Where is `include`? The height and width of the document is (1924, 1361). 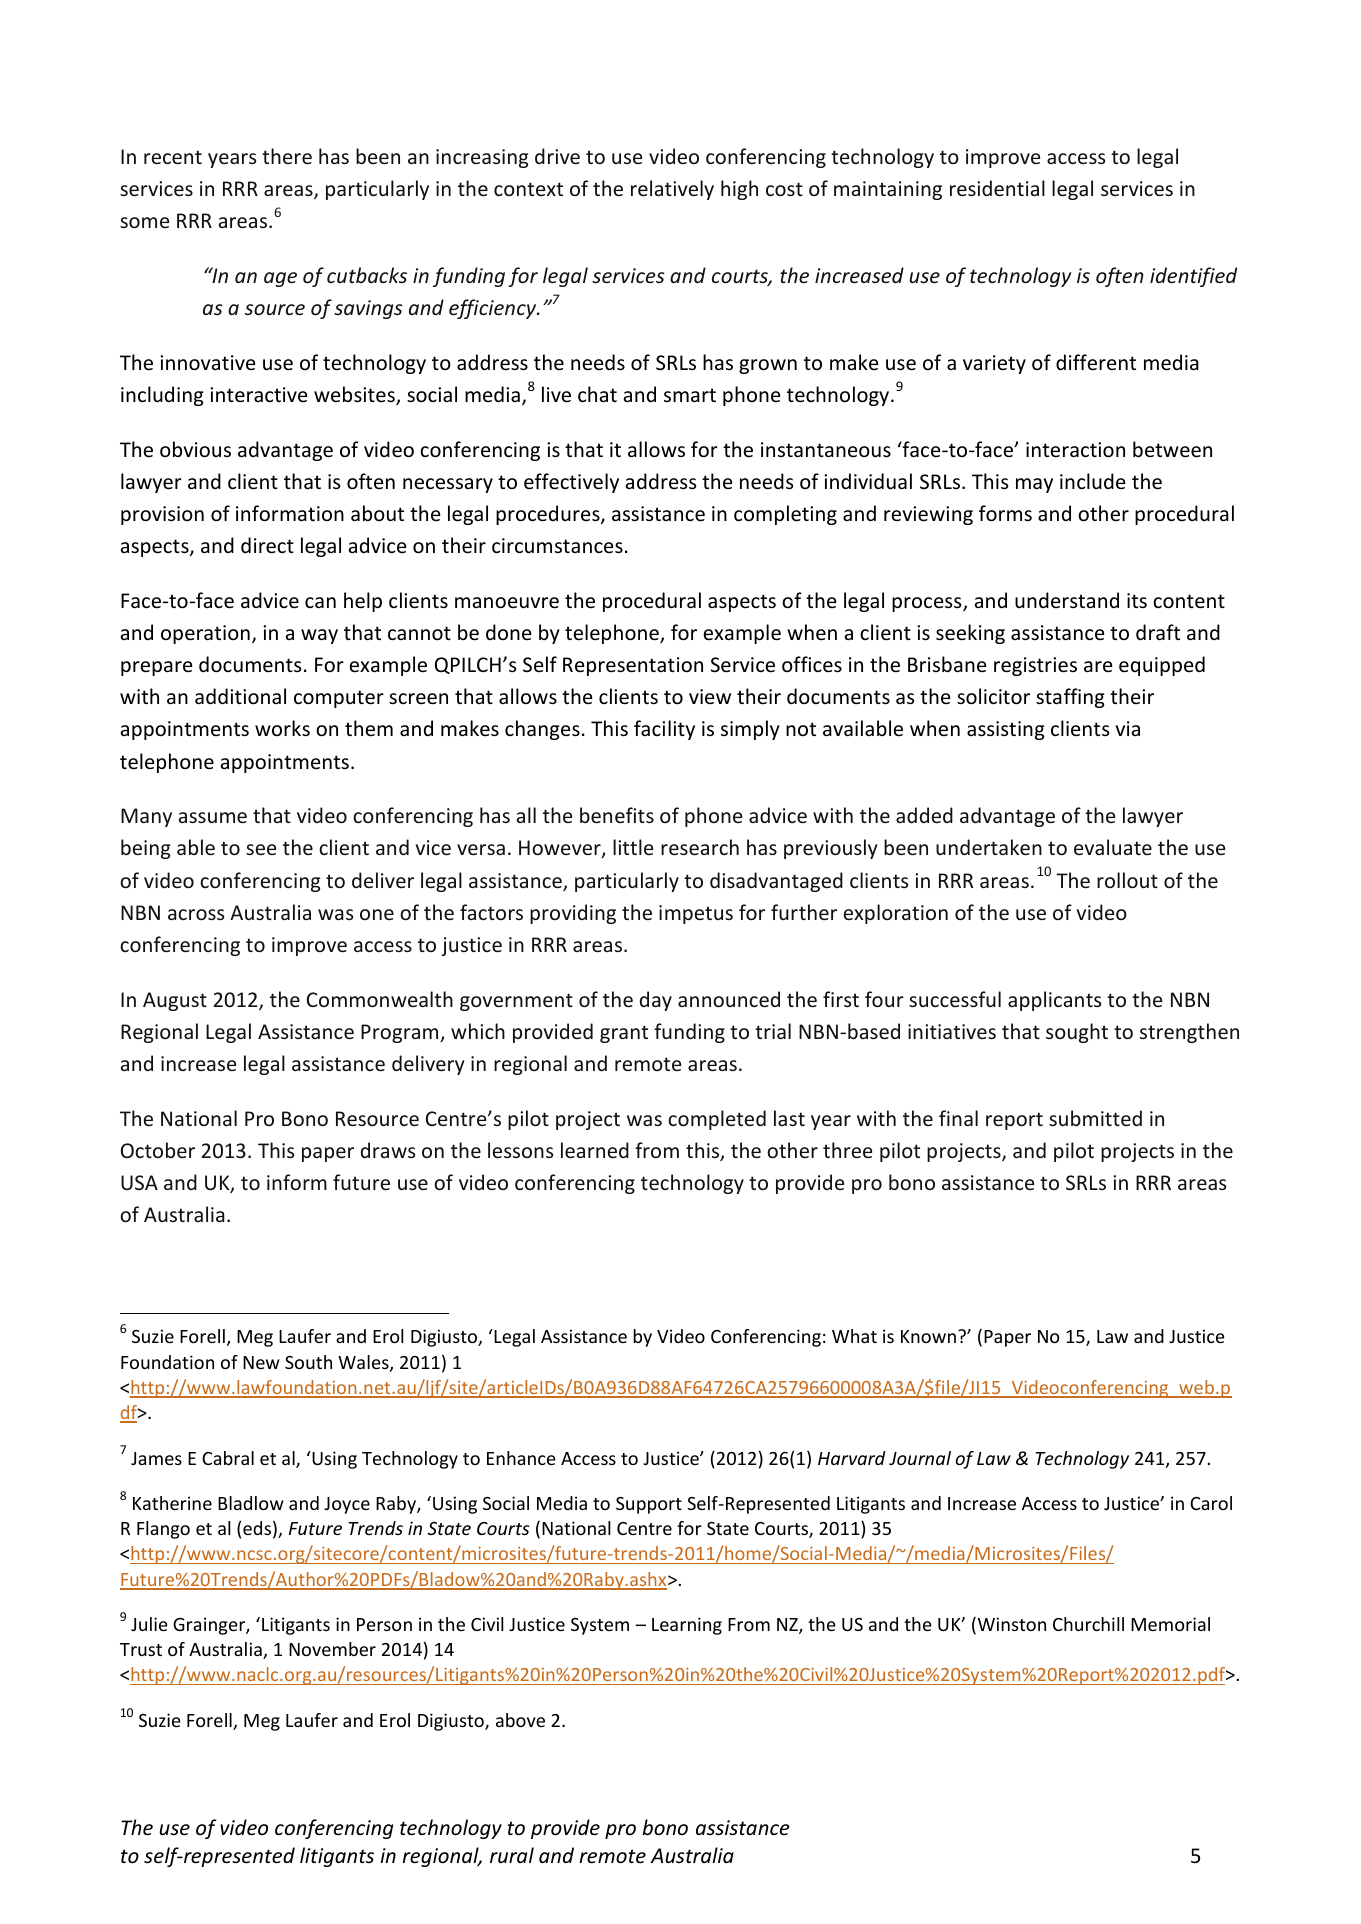 include is located at coordinates (1092, 481).
